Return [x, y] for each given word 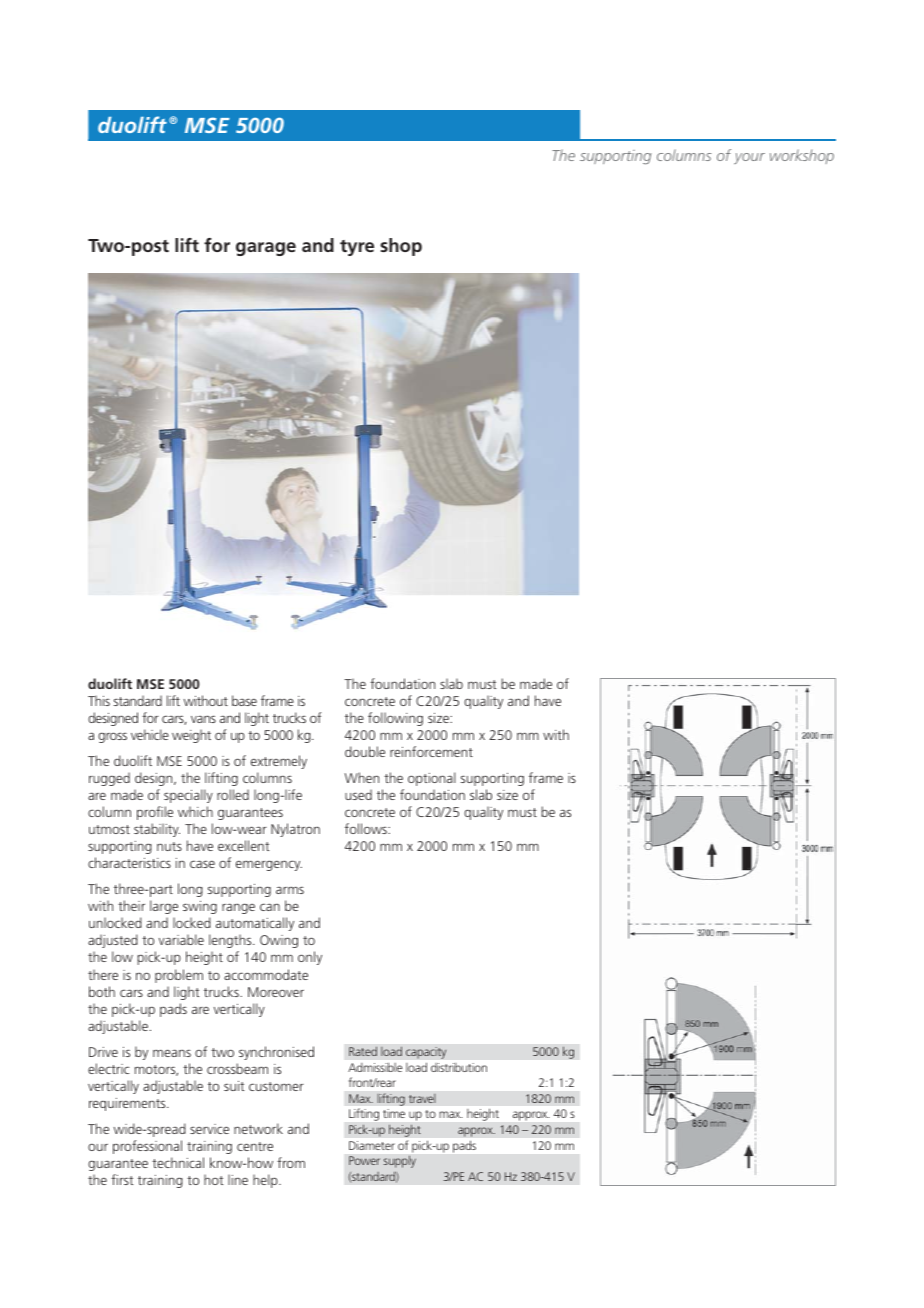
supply [400, 1162]
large [164, 907]
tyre [357, 248]
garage [266, 249]
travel [422, 1098]
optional [432, 779]
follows [367, 828]
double [365, 751]
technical [178, 1162]
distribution [459, 1067]
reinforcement [431, 751]
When [362, 777]
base [244, 700]
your [749, 158]
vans [203, 719]
